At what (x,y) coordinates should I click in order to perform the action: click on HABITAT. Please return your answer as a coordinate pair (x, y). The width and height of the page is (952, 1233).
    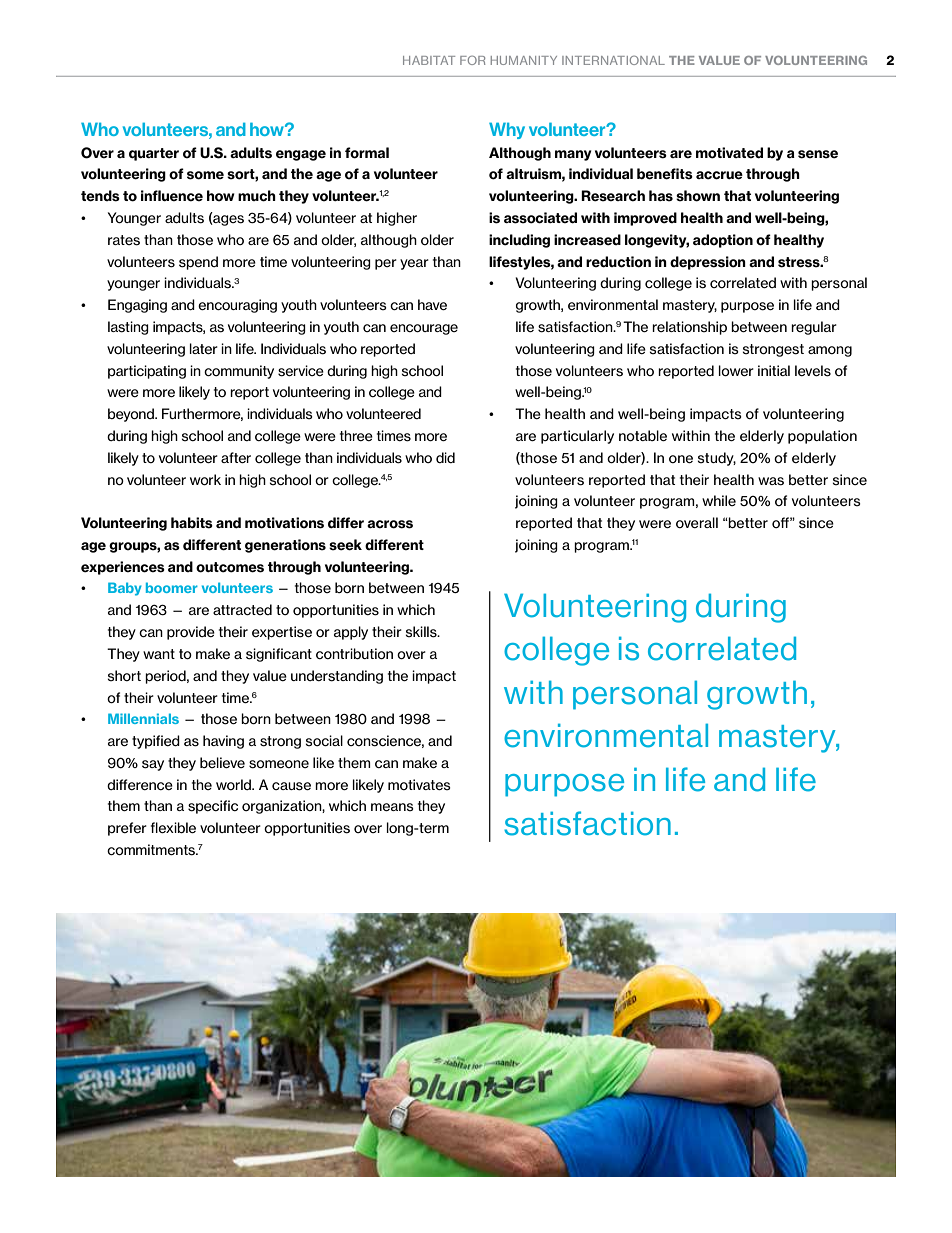
    Looking at the image, I should click on (429, 60).
